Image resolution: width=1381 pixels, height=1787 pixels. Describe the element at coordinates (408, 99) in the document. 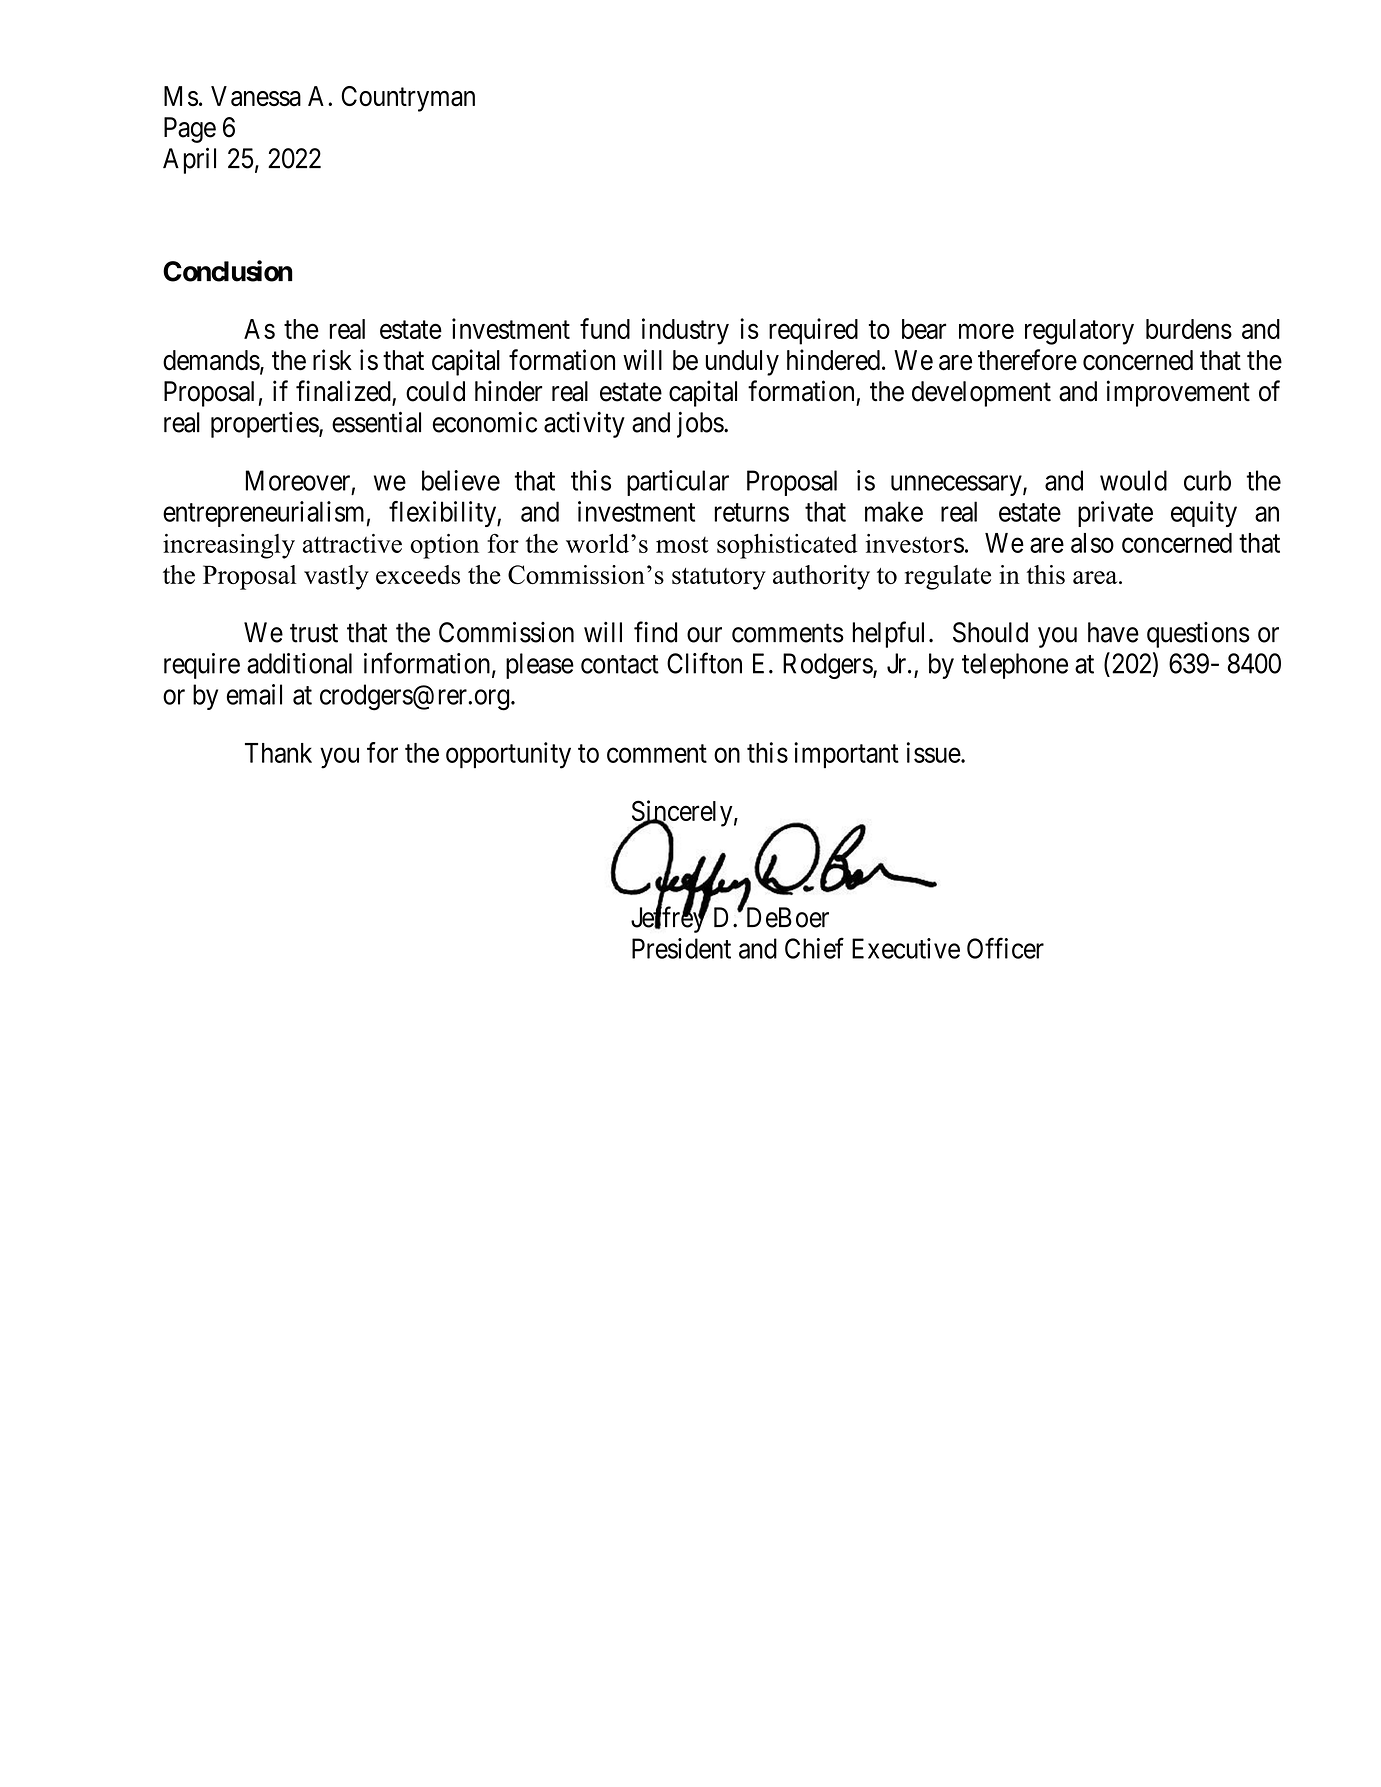

I see `Countryman` at that location.
